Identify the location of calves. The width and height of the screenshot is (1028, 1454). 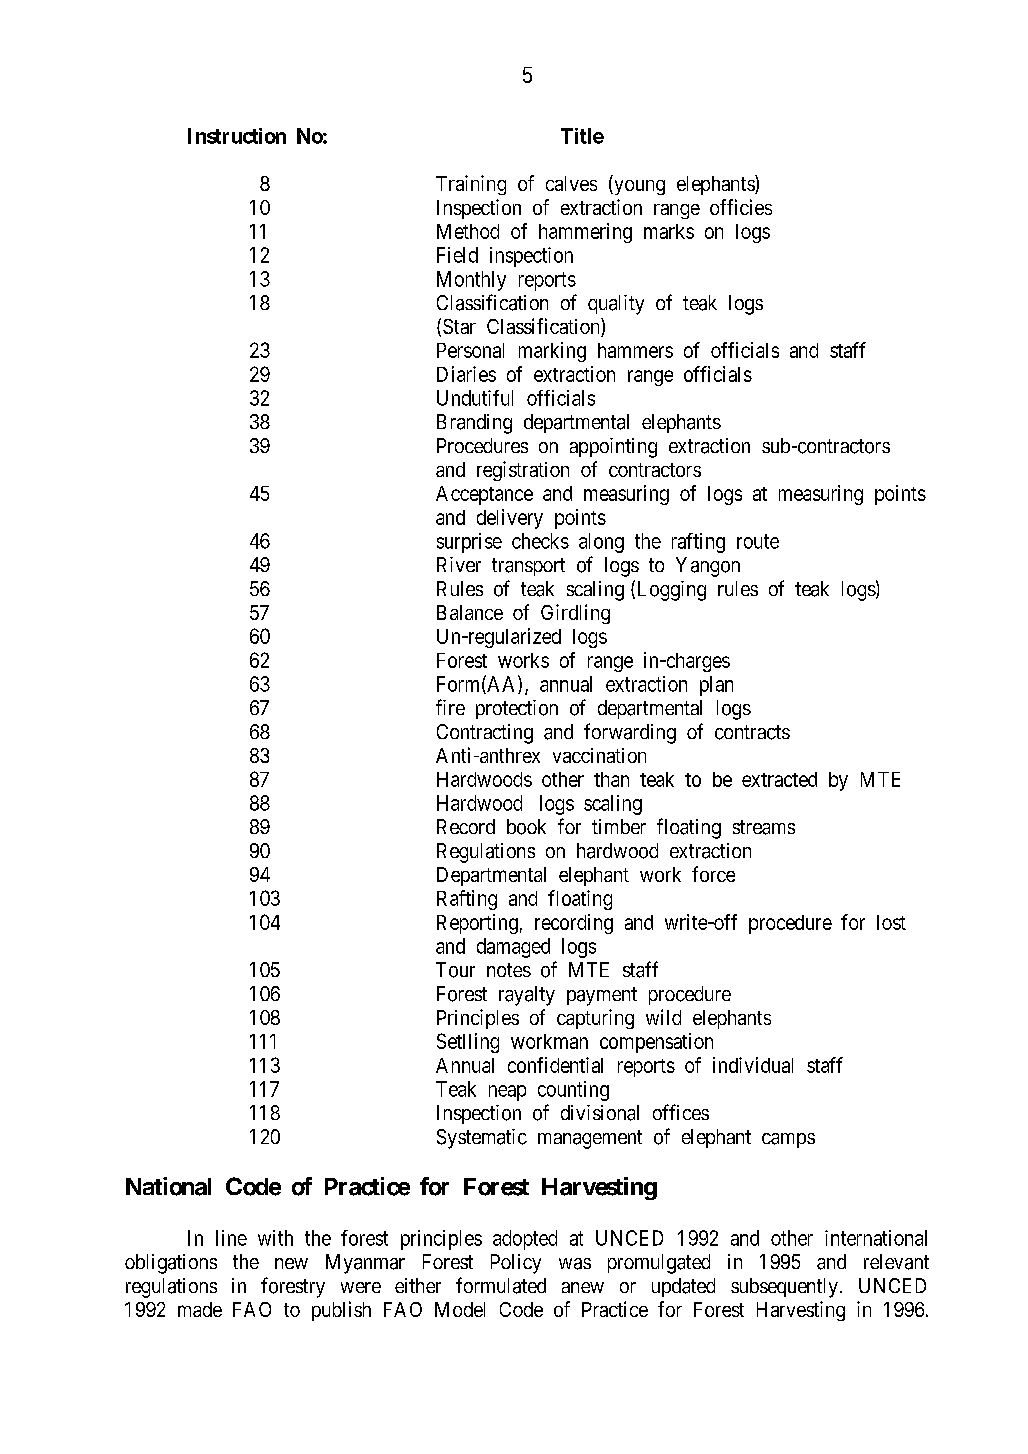
(571, 183).
